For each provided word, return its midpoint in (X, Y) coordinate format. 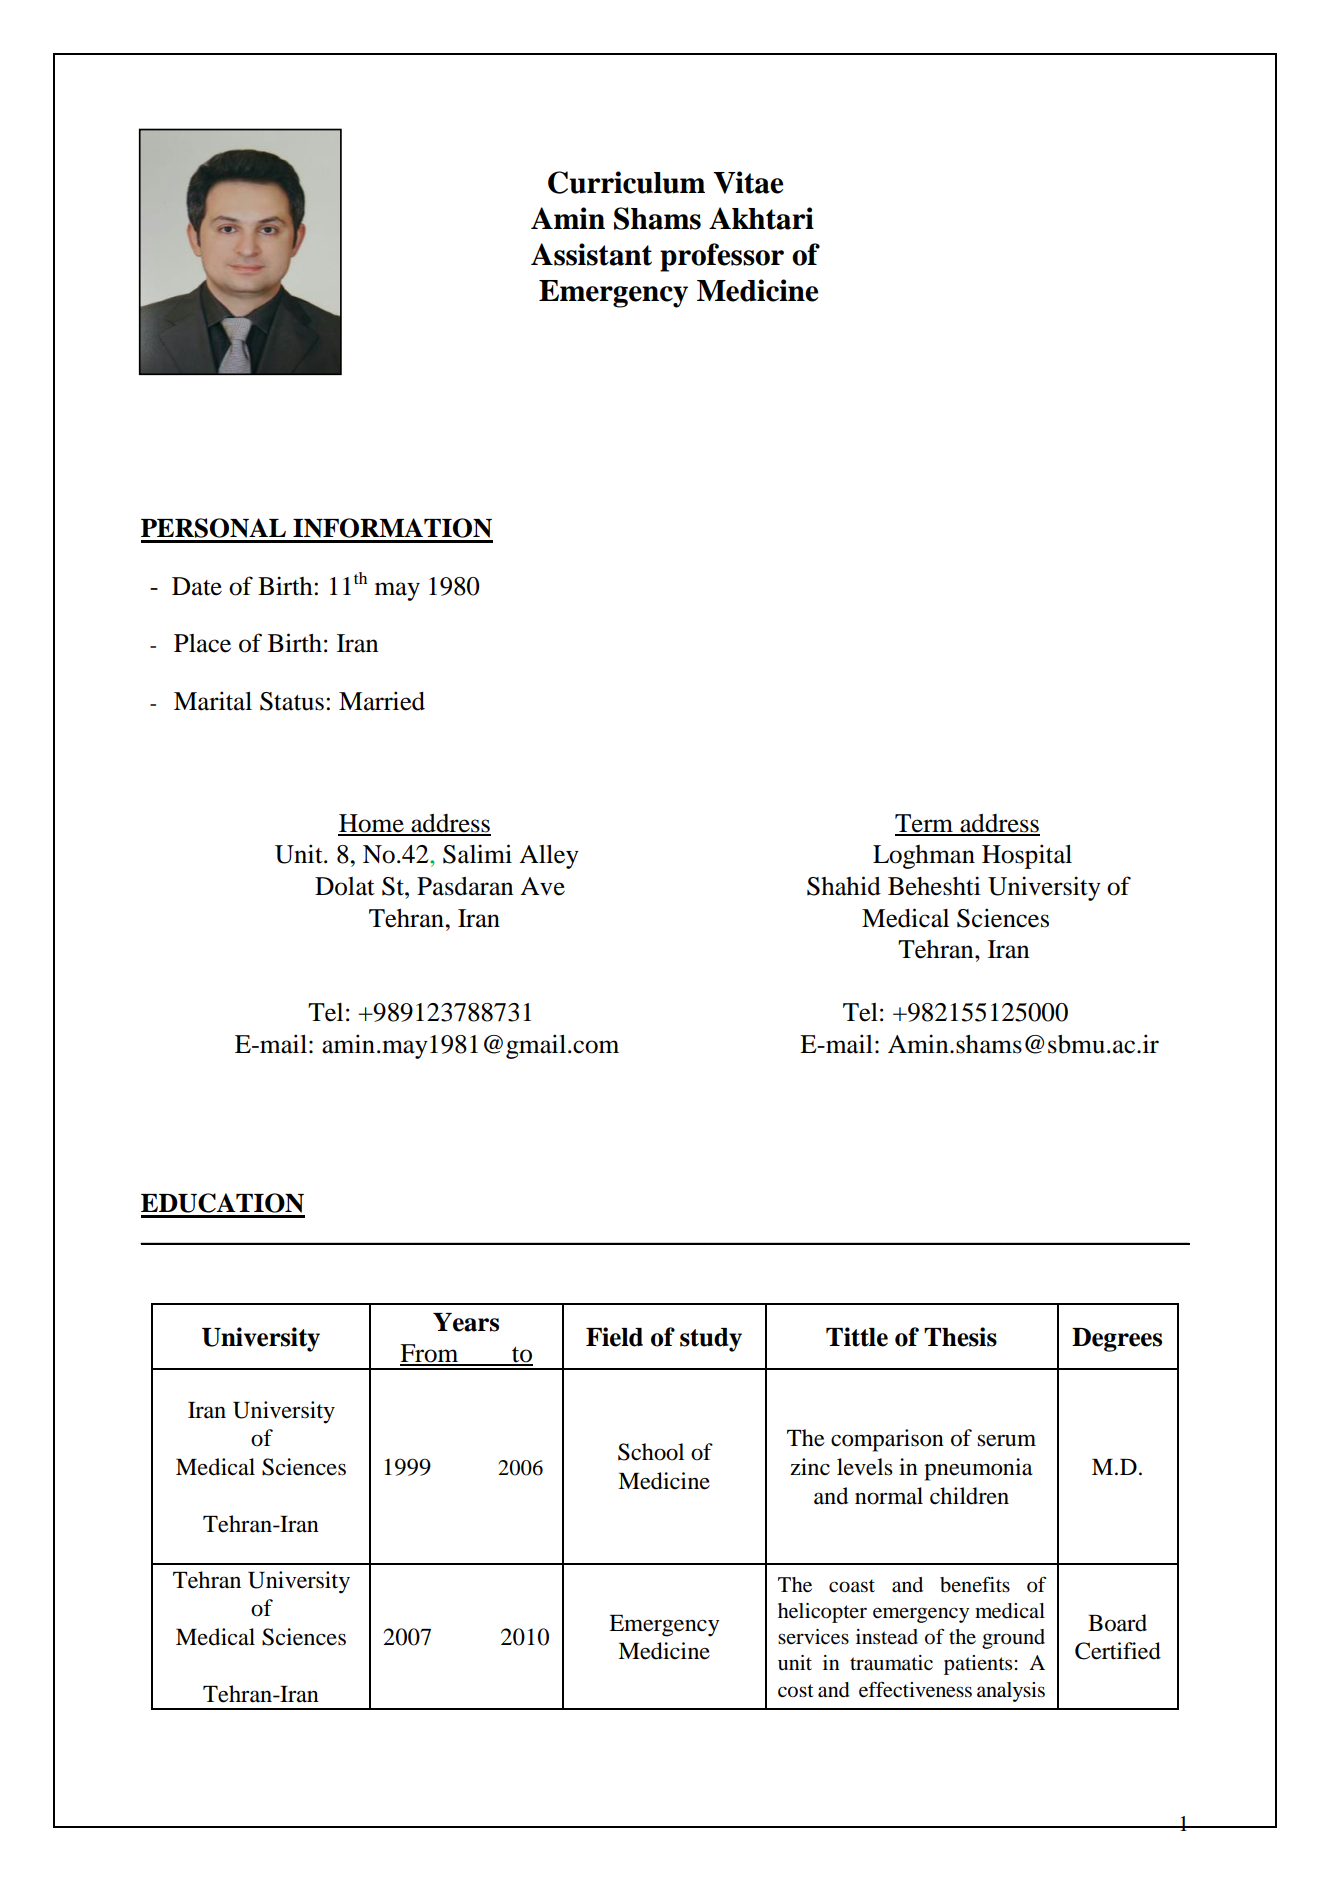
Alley (549, 857)
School (651, 1452)
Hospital (1027, 856)
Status (292, 701)
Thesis (960, 1337)
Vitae (748, 182)
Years (466, 1322)
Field (614, 1337)
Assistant (591, 254)
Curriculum (626, 182)
